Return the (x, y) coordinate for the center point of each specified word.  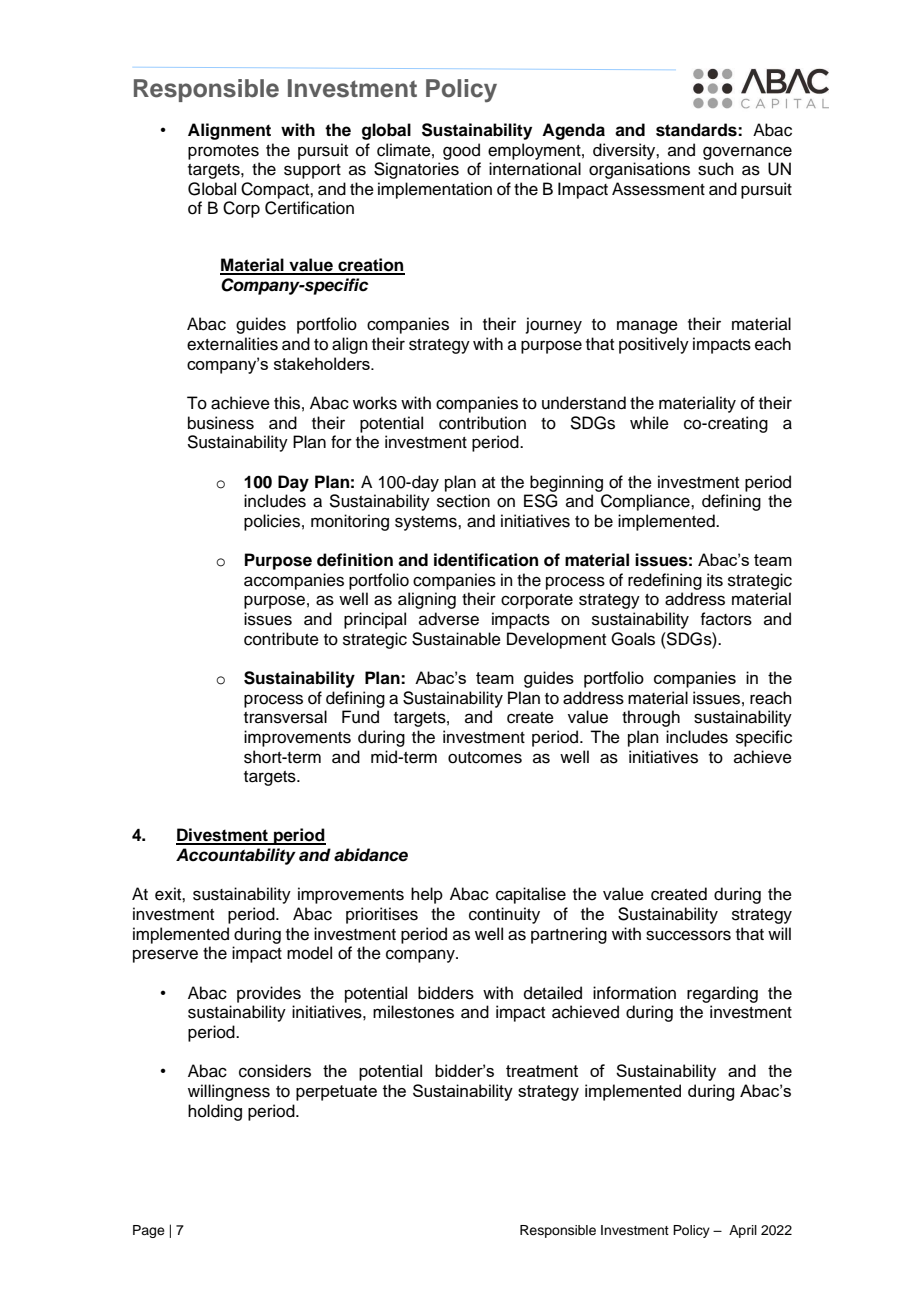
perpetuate (336, 1093)
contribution (482, 423)
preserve (165, 956)
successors (688, 935)
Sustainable (456, 639)
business (221, 423)
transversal (285, 717)
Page (149, 1231)
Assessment (658, 189)
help (427, 895)
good (461, 151)
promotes (223, 152)
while (649, 423)
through (651, 718)
